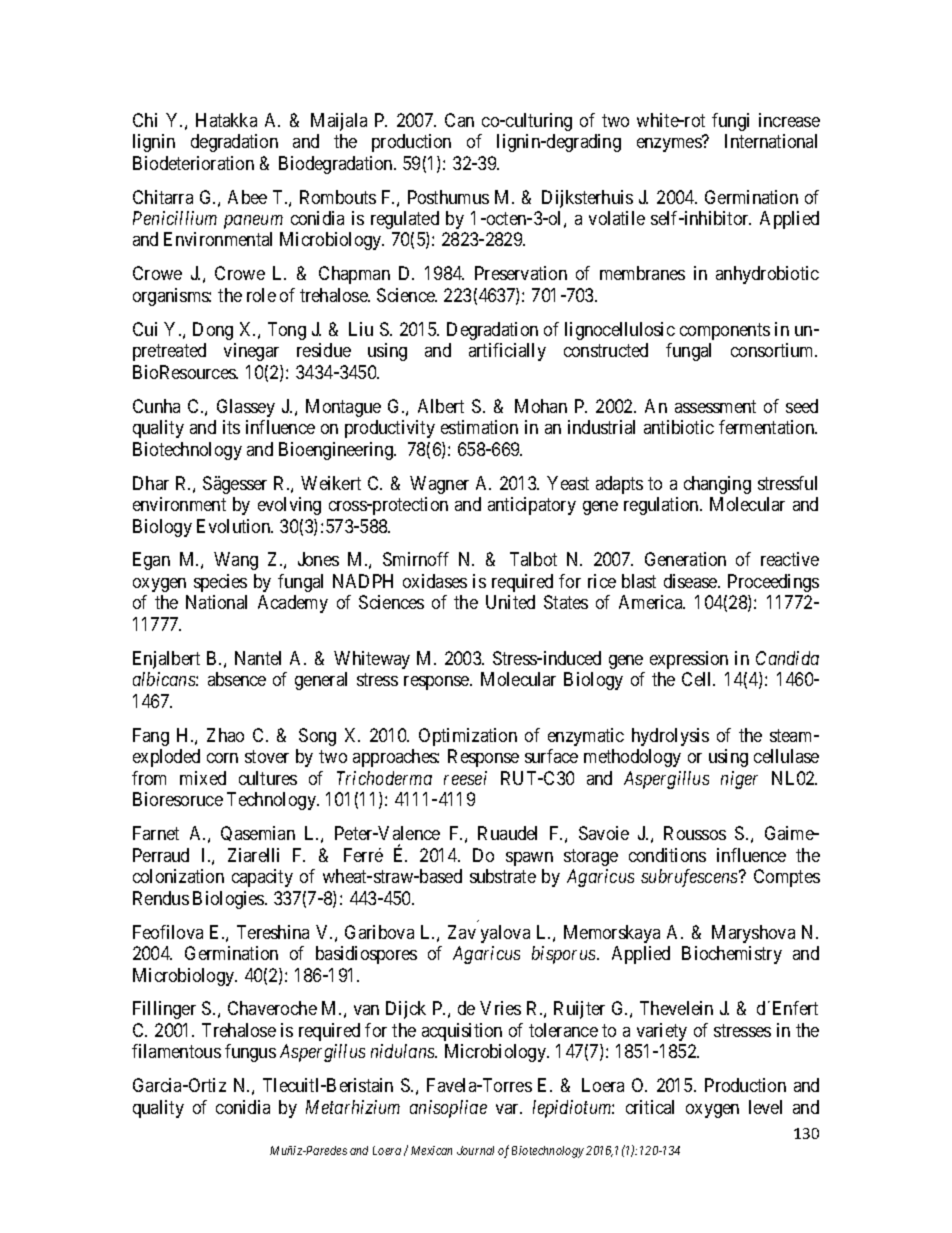 The image size is (952, 1233). Describe the element at coordinates (717, 485) in the document. I see `changing` at that location.
